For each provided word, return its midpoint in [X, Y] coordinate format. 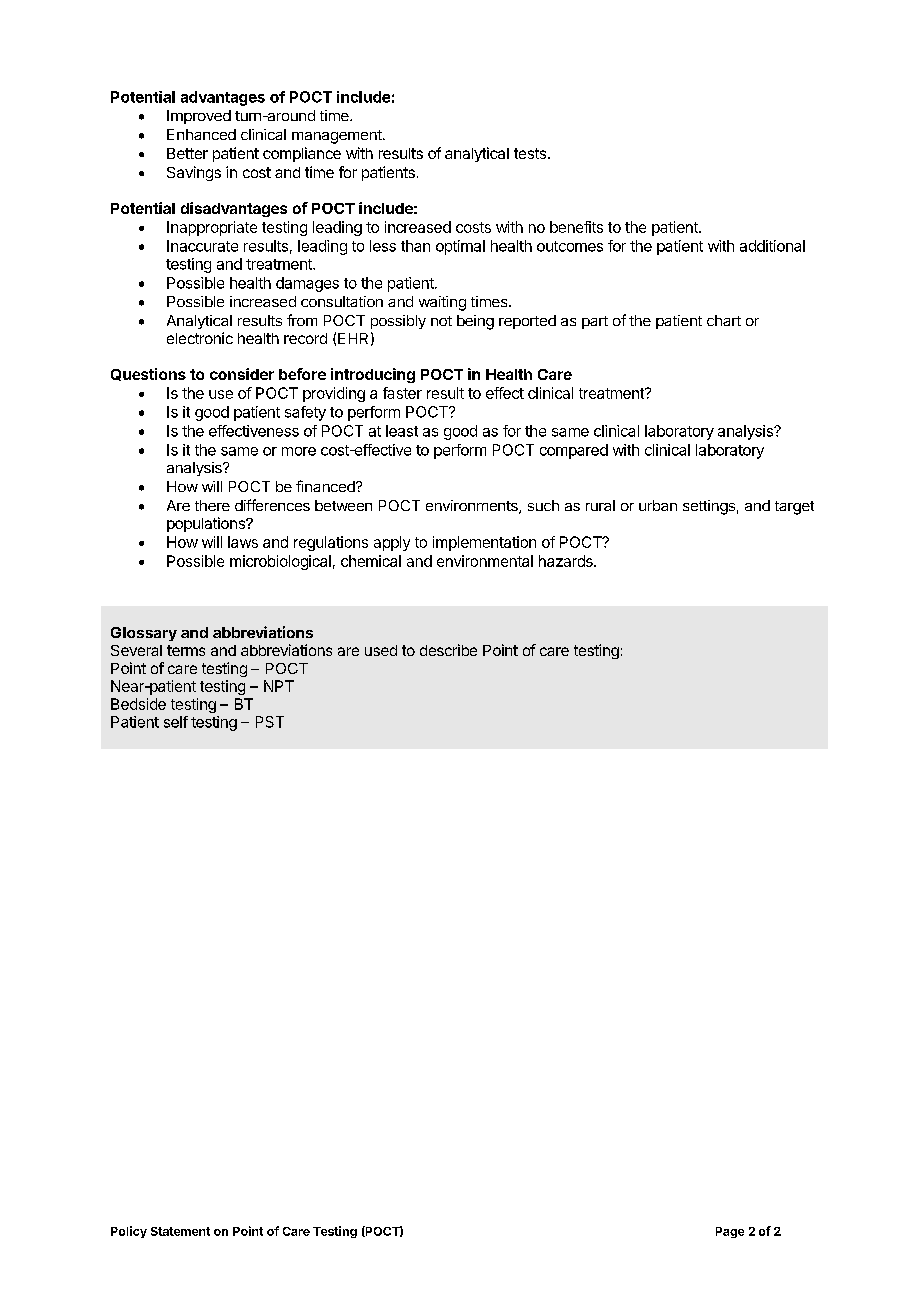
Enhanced [201, 134]
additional [772, 246]
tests [530, 153]
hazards [567, 561]
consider [242, 374]
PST [270, 722]
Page [730, 1232]
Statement [180, 1231]
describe [448, 650]
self [176, 722]
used [381, 650]
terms [186, 650]
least [402, 431]
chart [724, 320]
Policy [129, 1232]
